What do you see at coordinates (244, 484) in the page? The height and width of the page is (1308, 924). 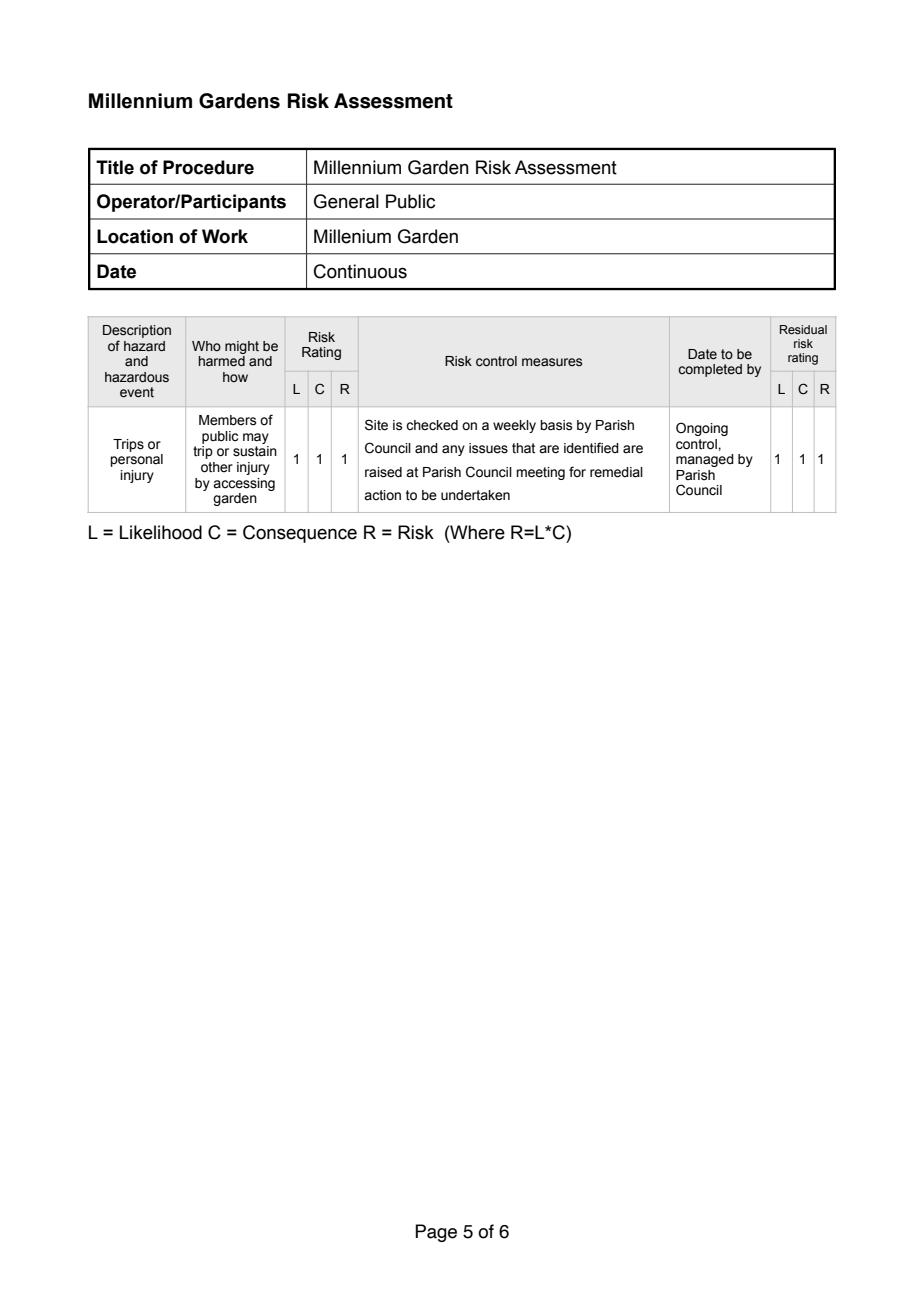 I see `accessing` at bounding box center [244, 484].
